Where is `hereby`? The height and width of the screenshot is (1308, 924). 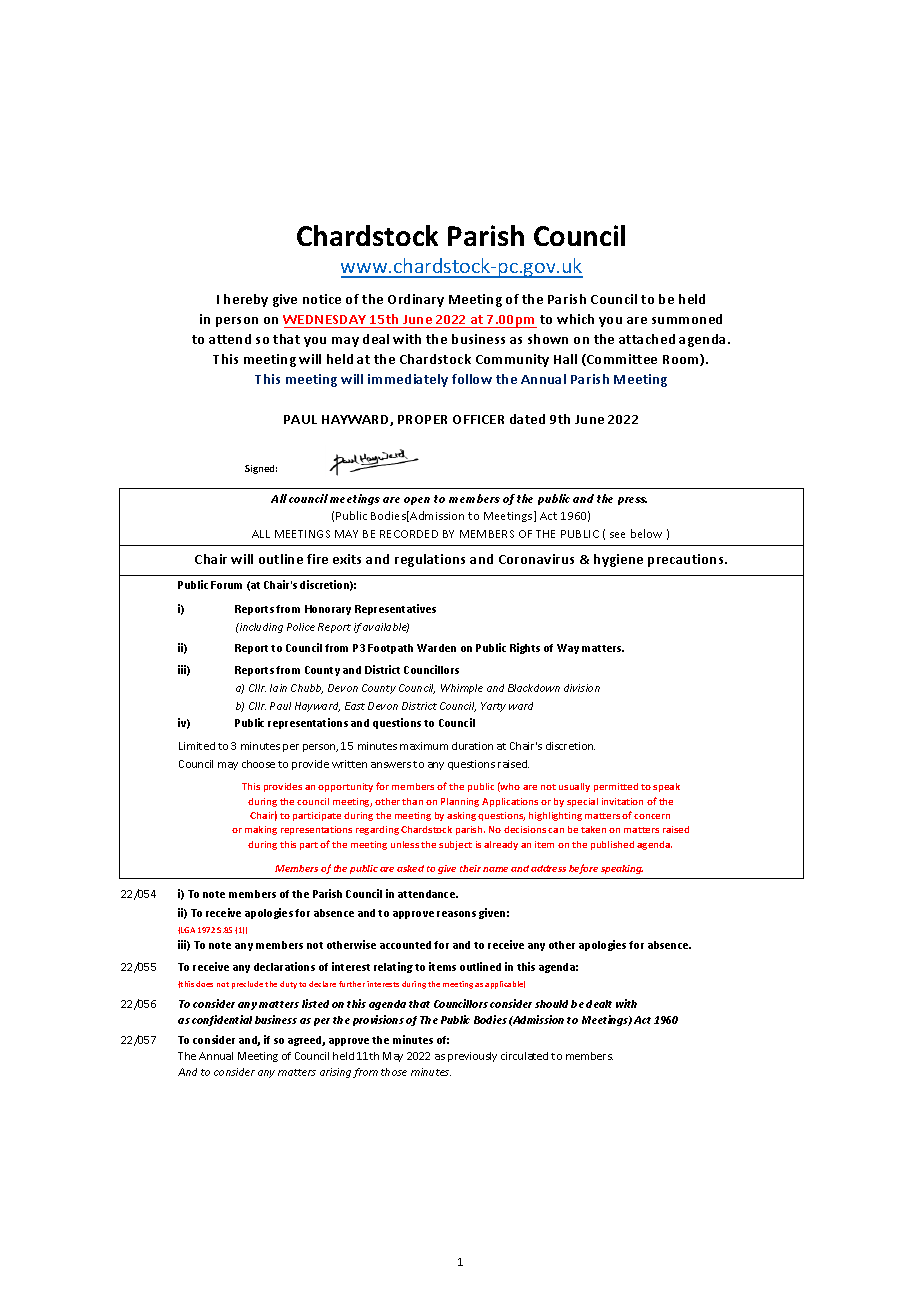 hereby is located at coordinates (246, 300).
